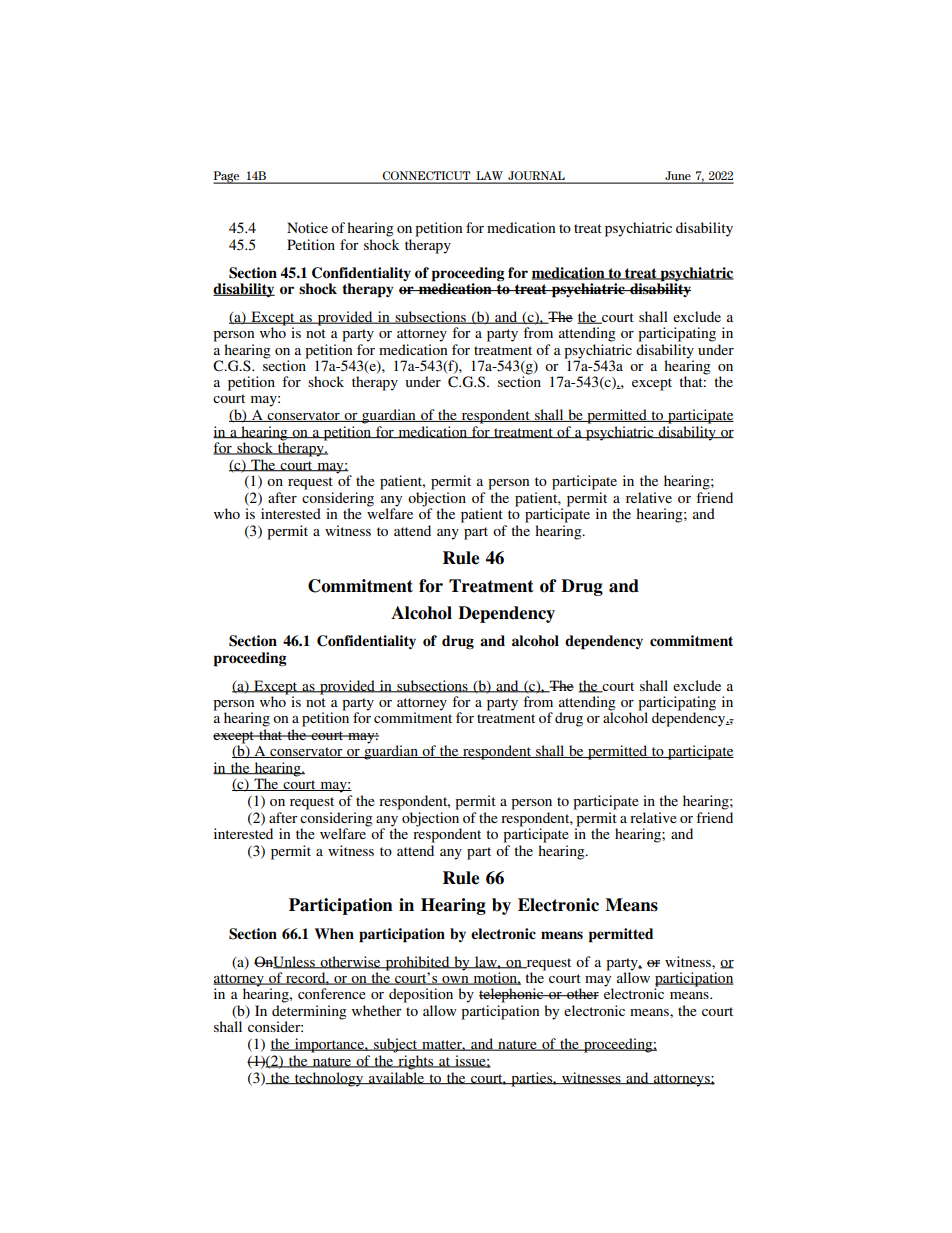 The height and width of the screenshot is (1233, 952). I want to click on telephonic, so click(512, 995).
